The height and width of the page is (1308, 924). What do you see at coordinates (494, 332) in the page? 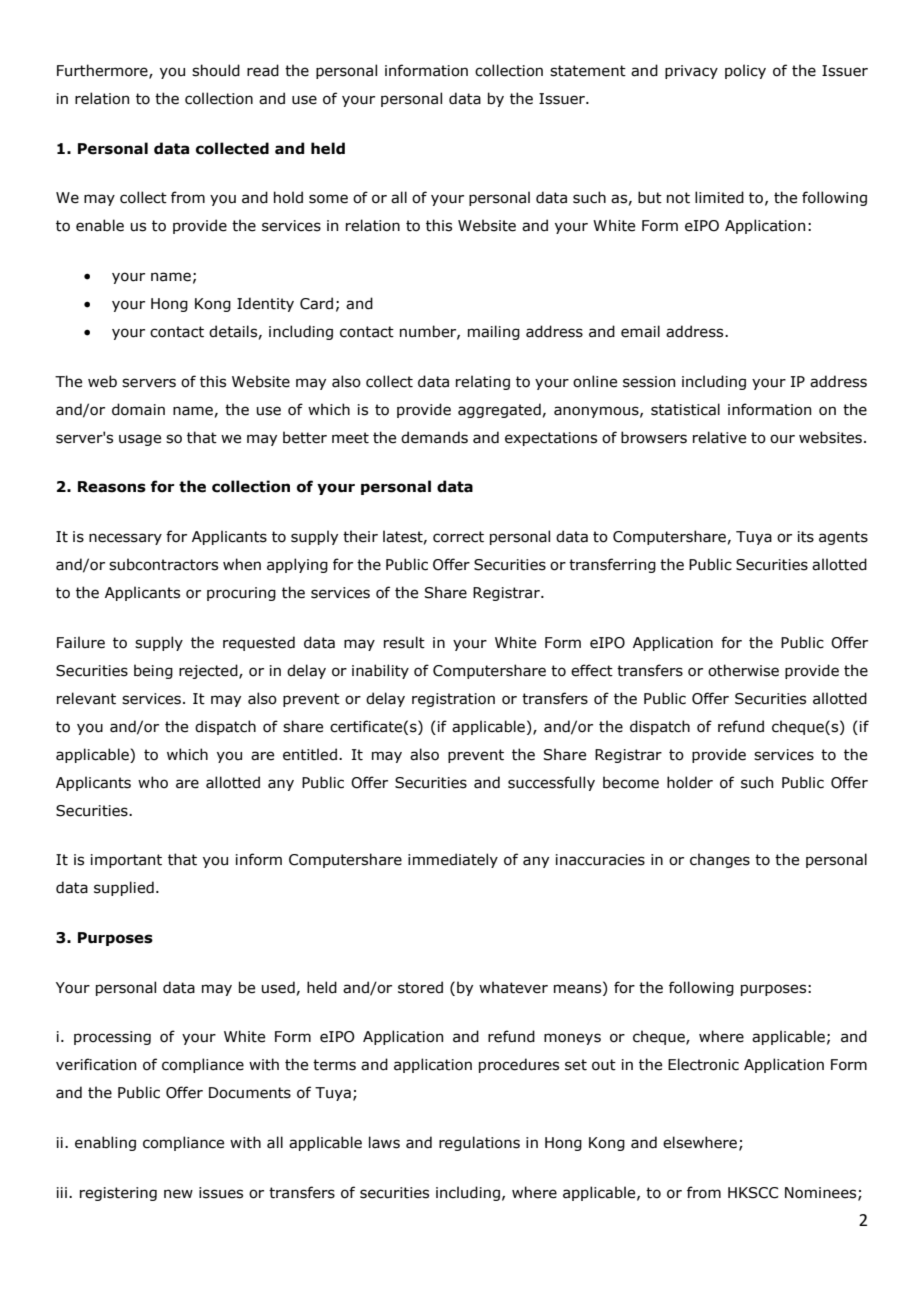
I see `mailing` at bounding box center [494, 332].
